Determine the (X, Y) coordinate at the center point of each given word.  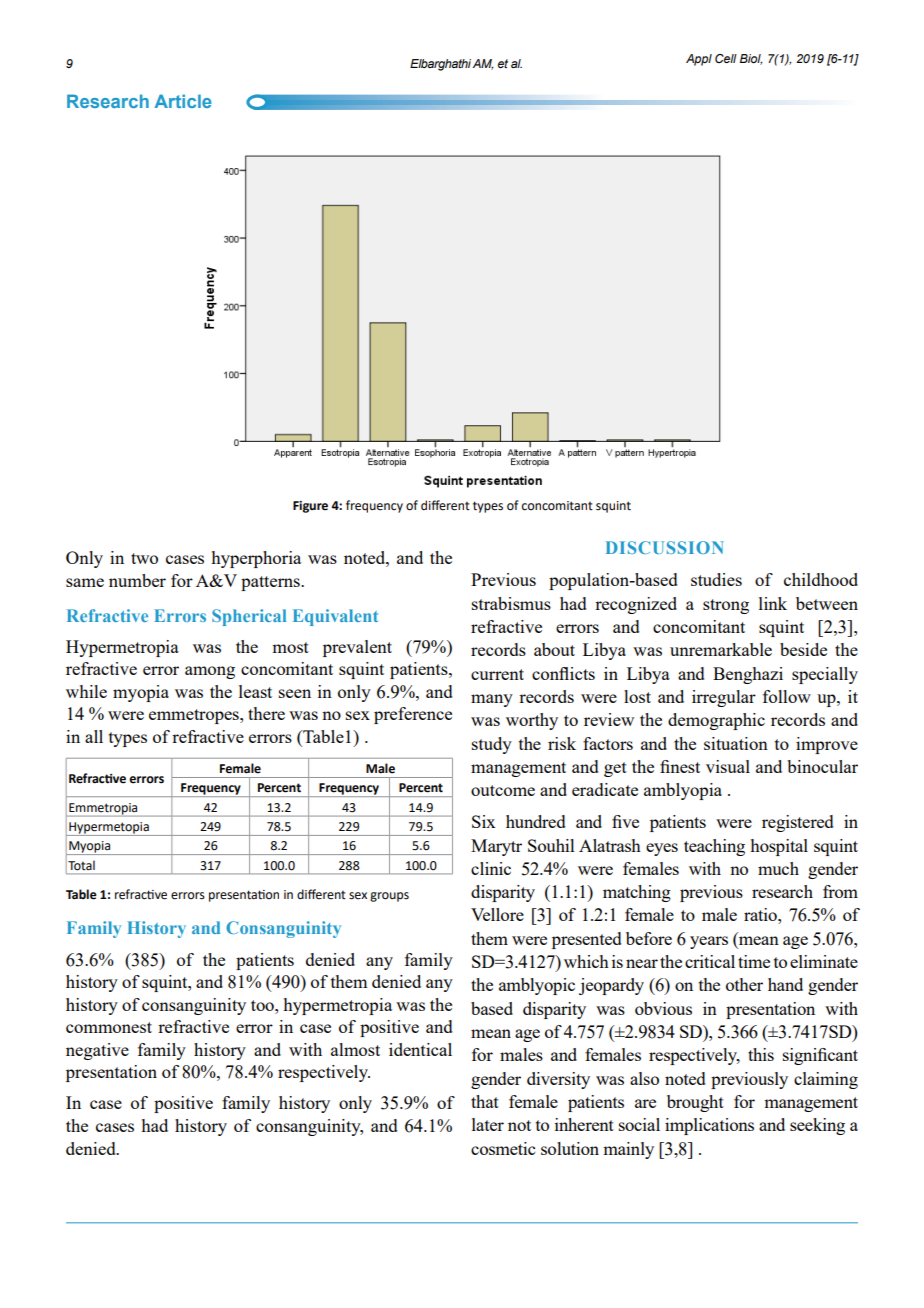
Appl (699, 60)
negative (97, 1051)
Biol (751, 59)
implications (709, 1126)
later (488, 1124)
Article (183, 101)
